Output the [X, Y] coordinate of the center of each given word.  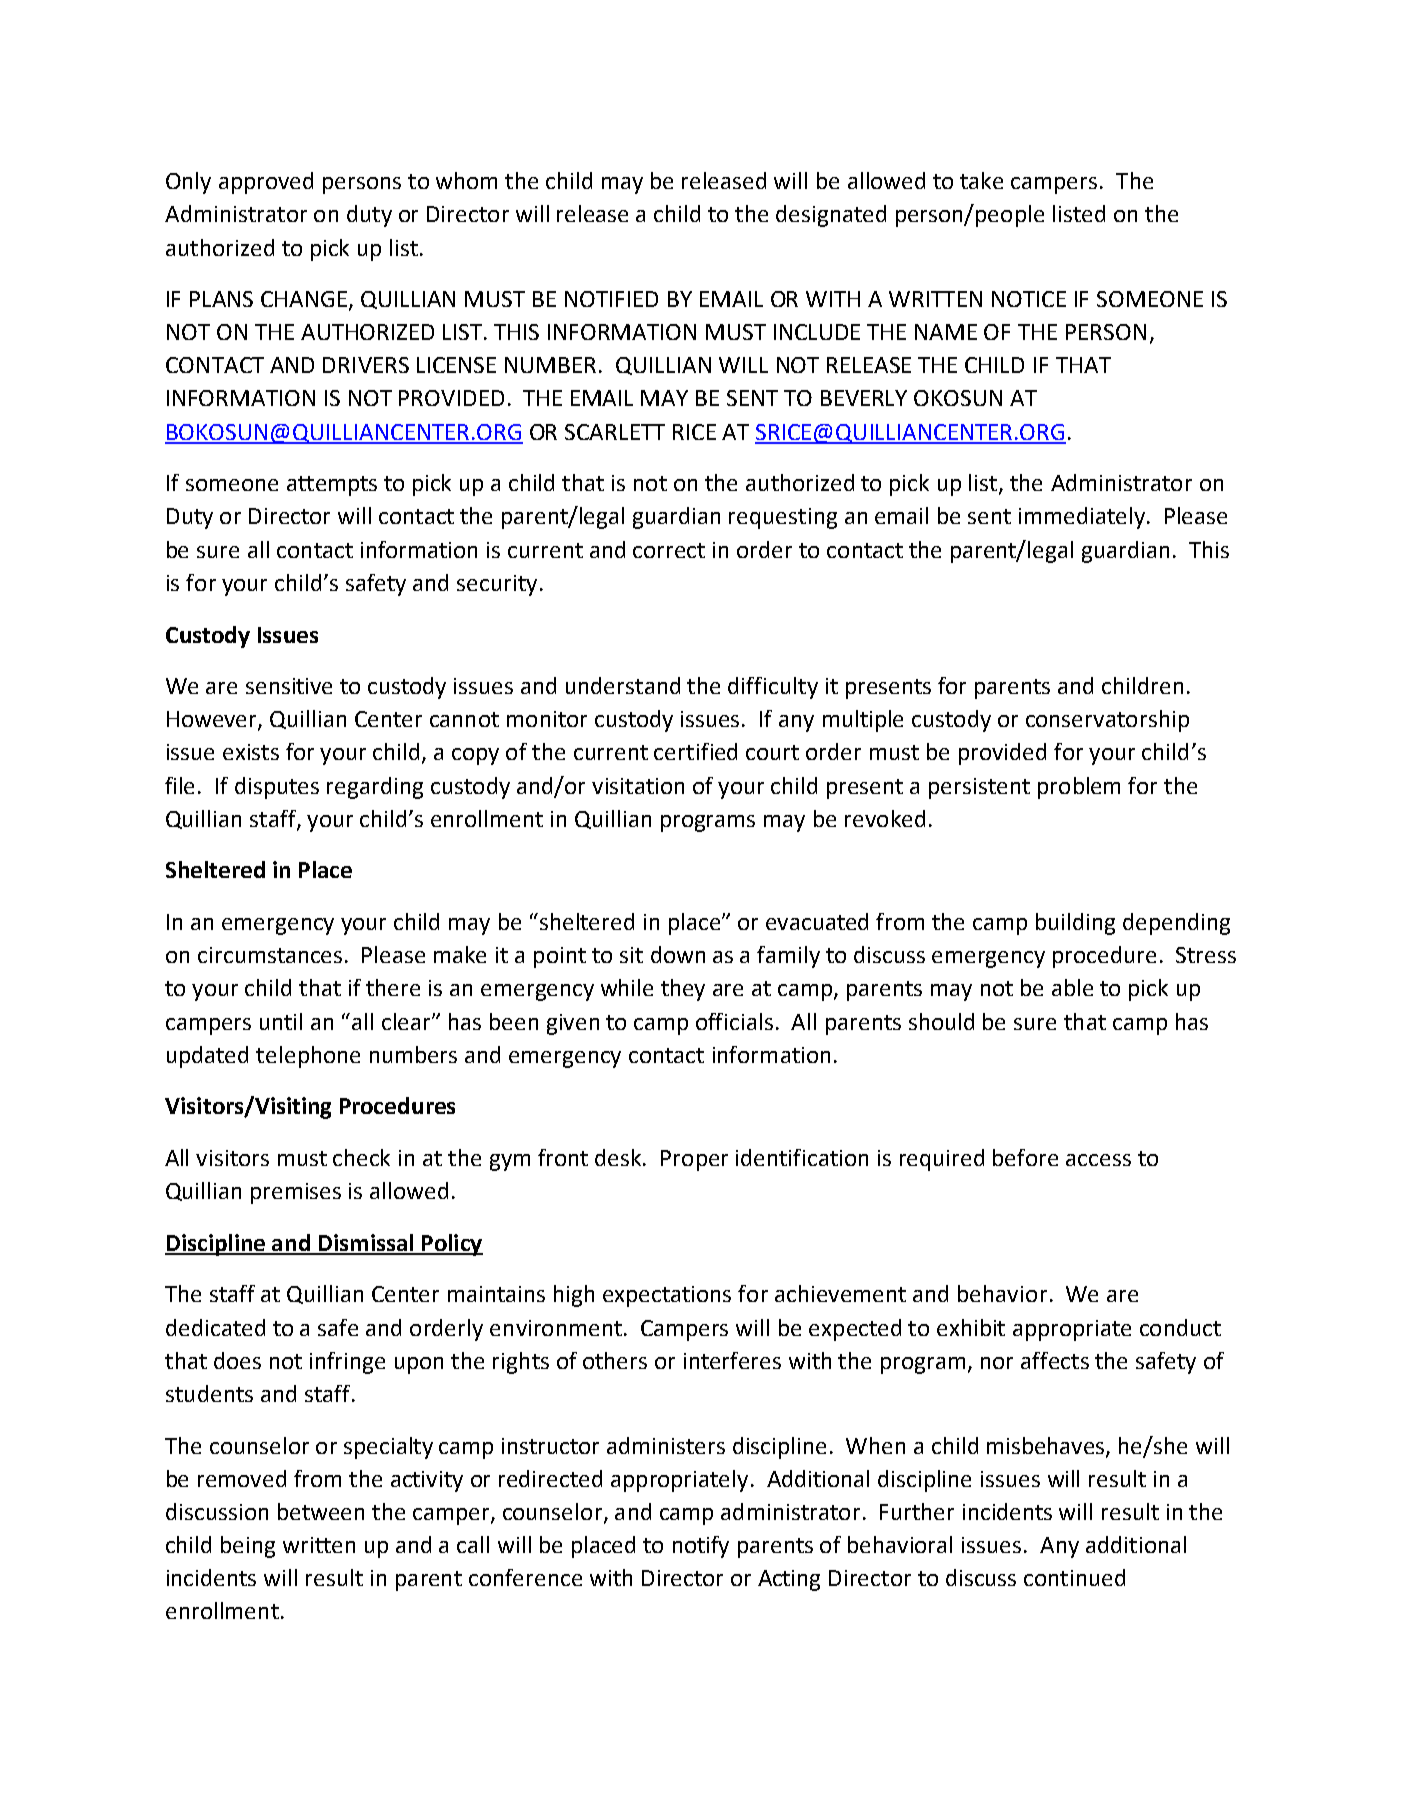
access [1098, 1160]
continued [1074, 1577]
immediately [1083, 518]
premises [296, 1193]
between [321, 1511]
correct [669, 550]
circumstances [270, 955]
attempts [332, 486]
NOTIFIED [611, 299]
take [981, 180]
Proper [694, 1160]
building [1075, 924]
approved [266, 183]
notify [701, 1547]
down [678, 954]
